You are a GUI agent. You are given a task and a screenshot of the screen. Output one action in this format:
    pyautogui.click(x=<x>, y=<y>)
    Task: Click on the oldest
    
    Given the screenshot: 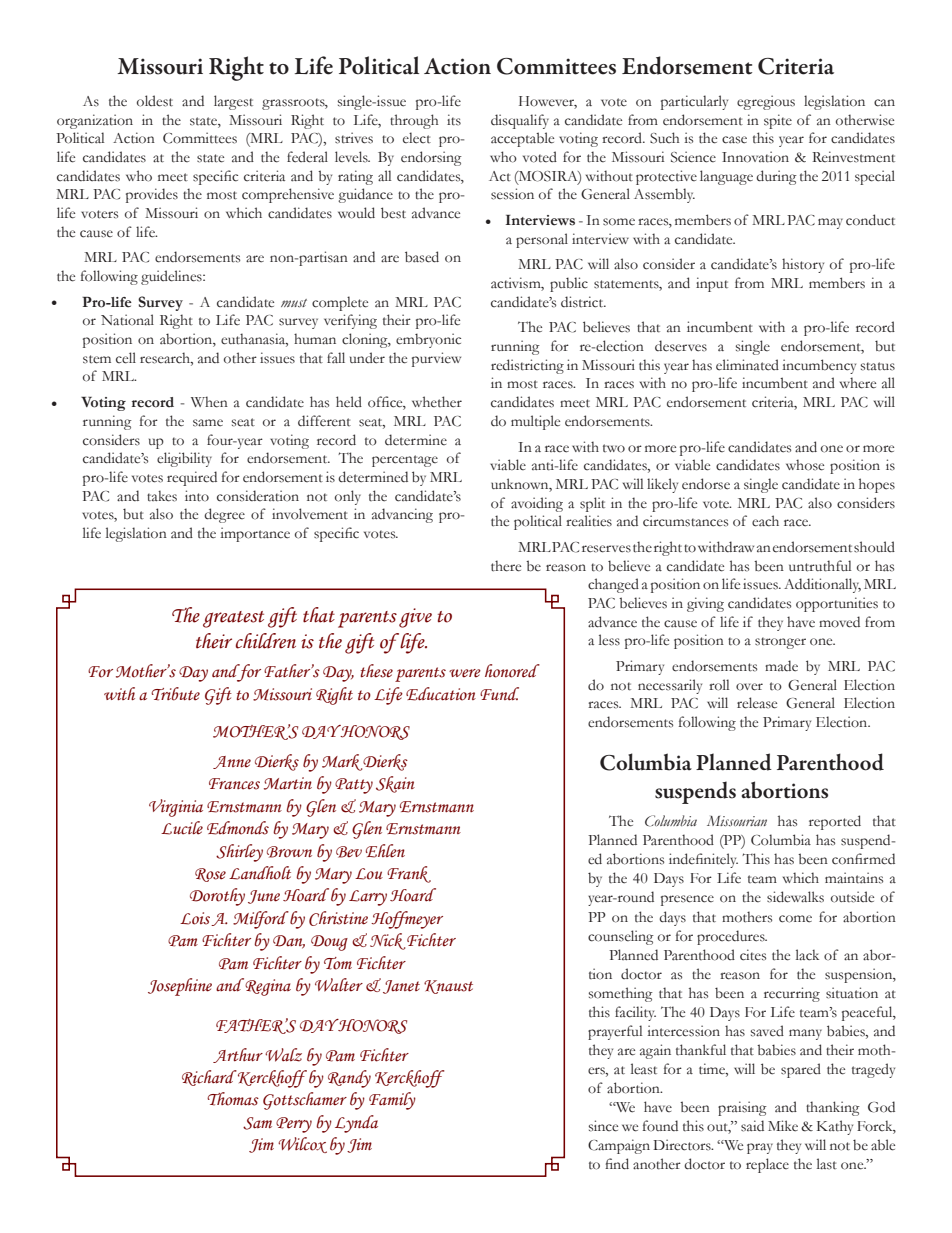 What is the action you would take?
    pyautogui.click(x=155, y=101)
